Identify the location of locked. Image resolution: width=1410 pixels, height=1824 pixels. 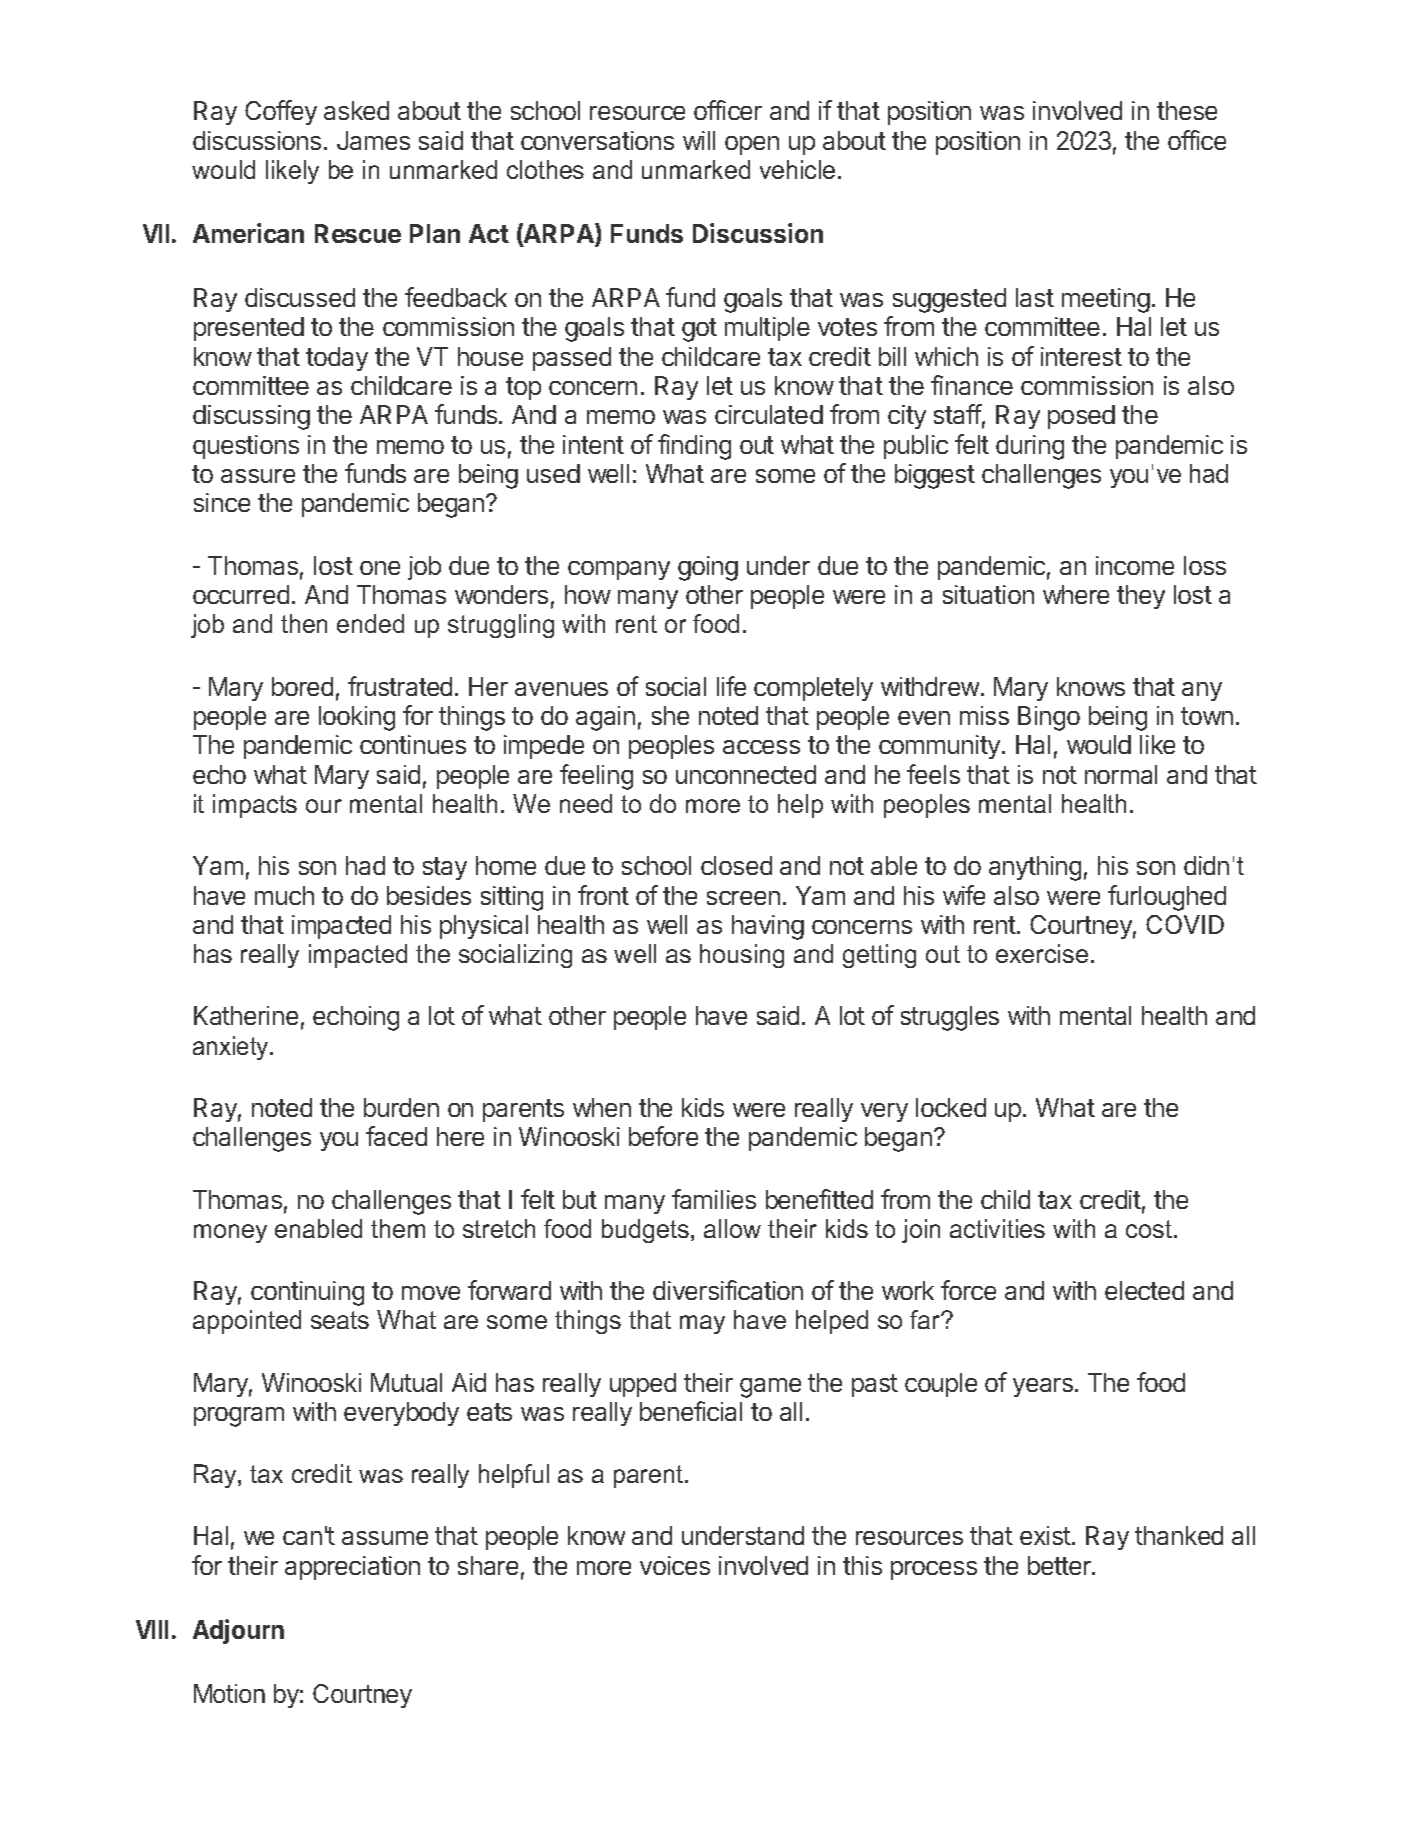
(951, 1107).
